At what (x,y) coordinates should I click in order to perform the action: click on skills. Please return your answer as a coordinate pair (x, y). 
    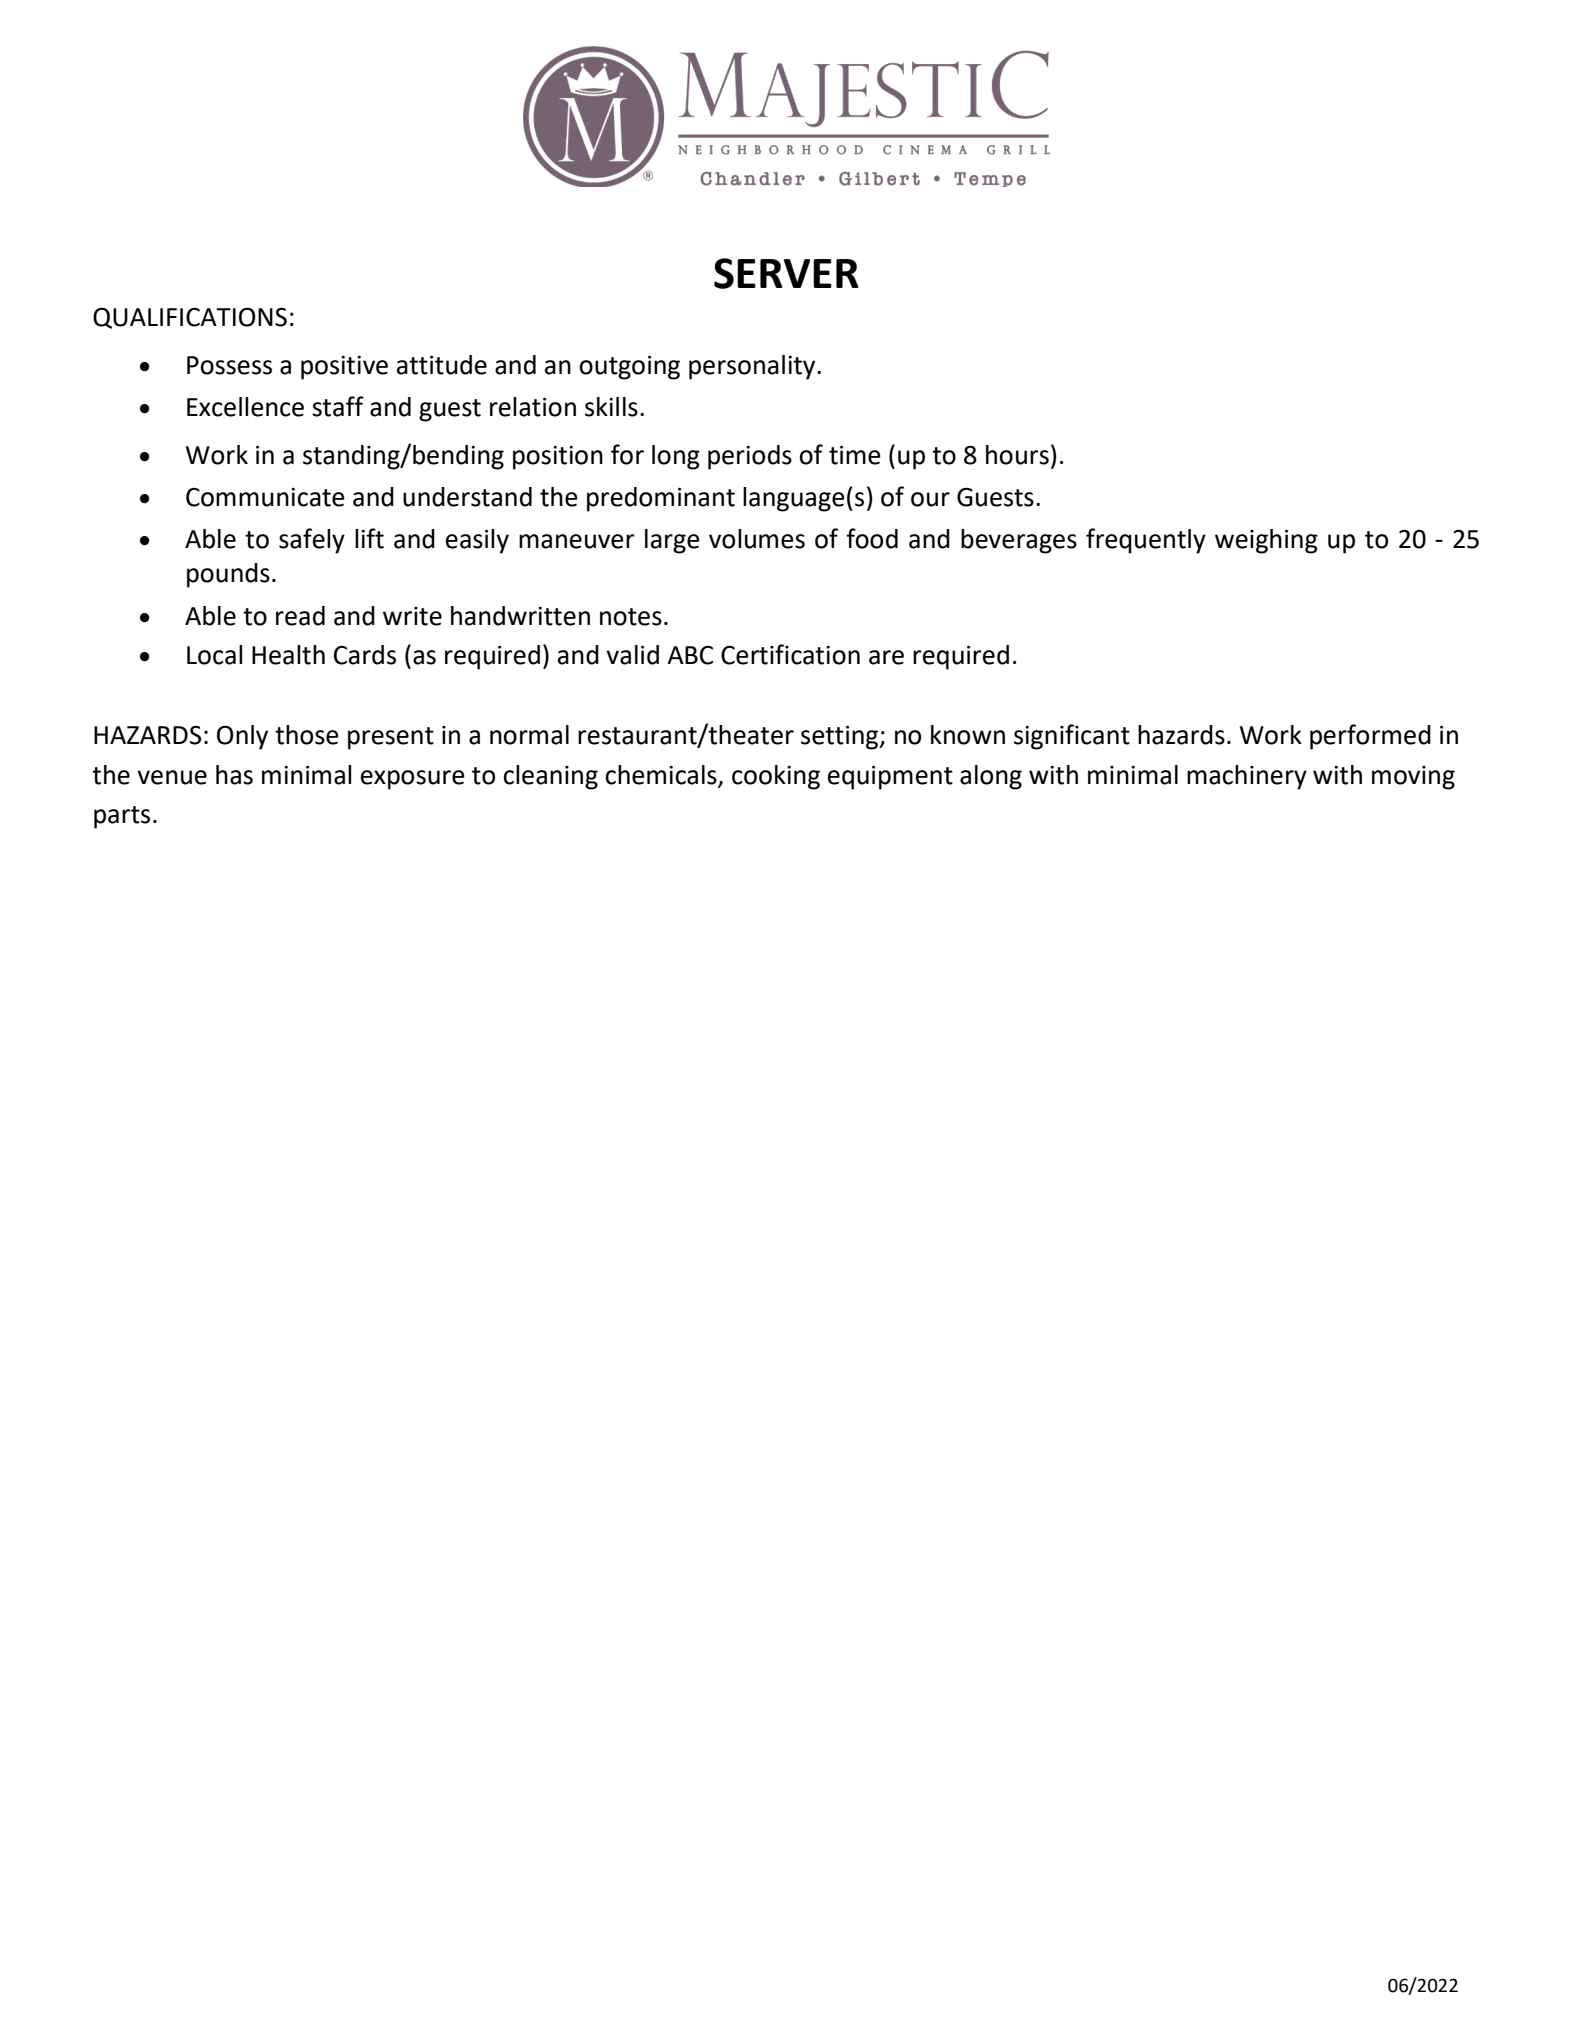
    Looking at the image, I should click on (611, 407).
